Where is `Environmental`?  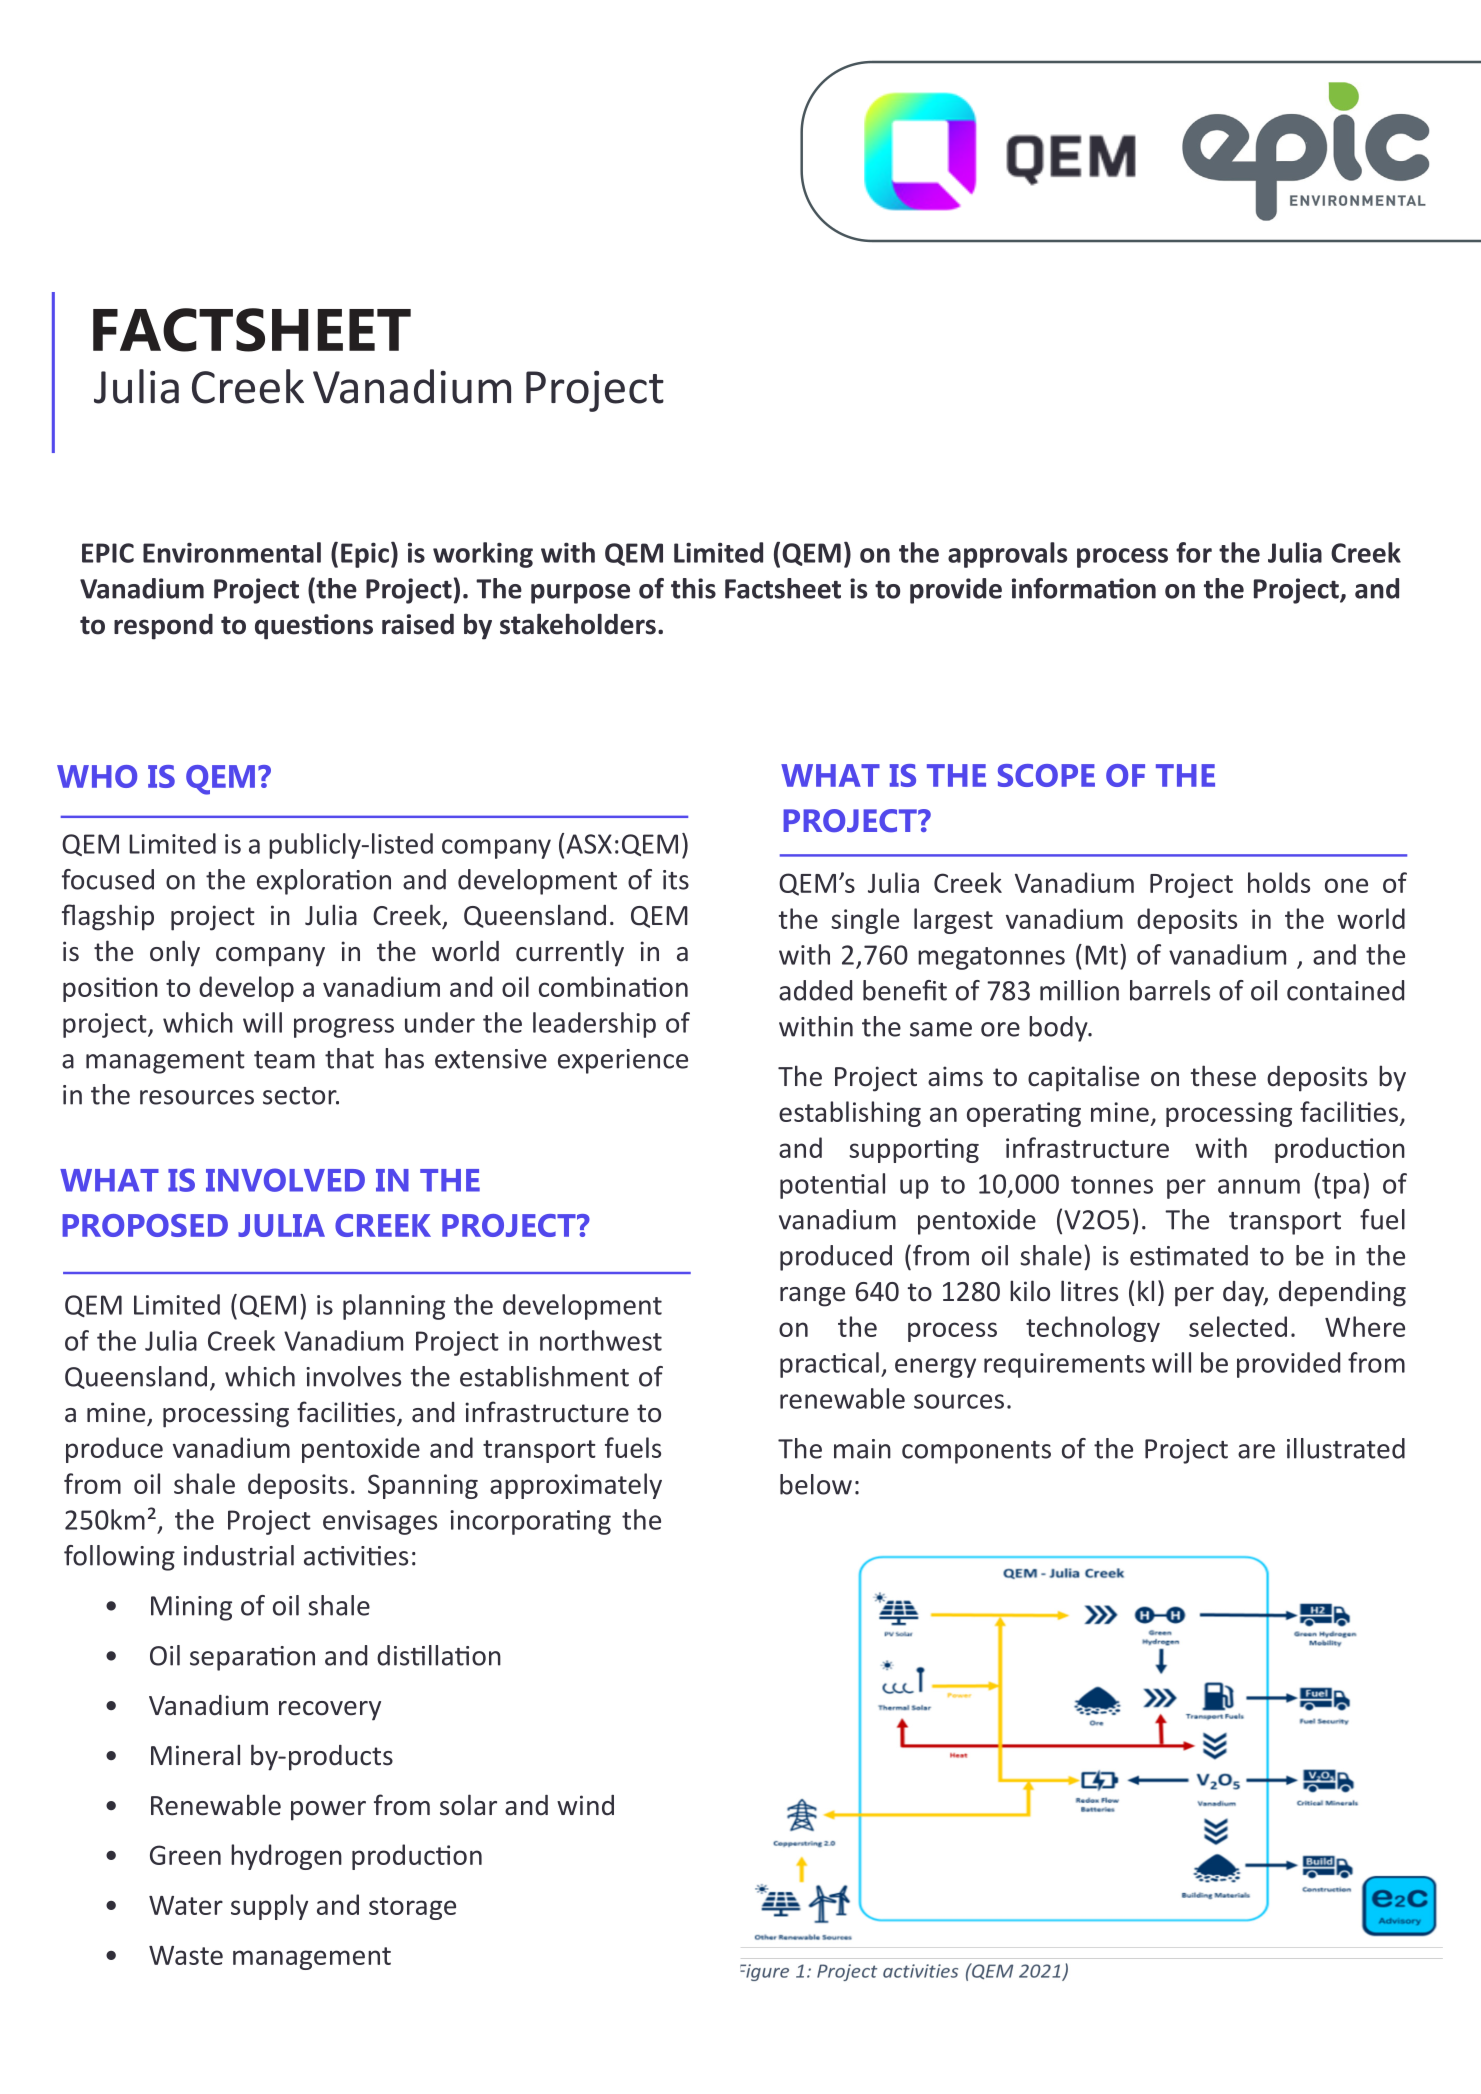
Environmental is located at coordinates (232, 552).
